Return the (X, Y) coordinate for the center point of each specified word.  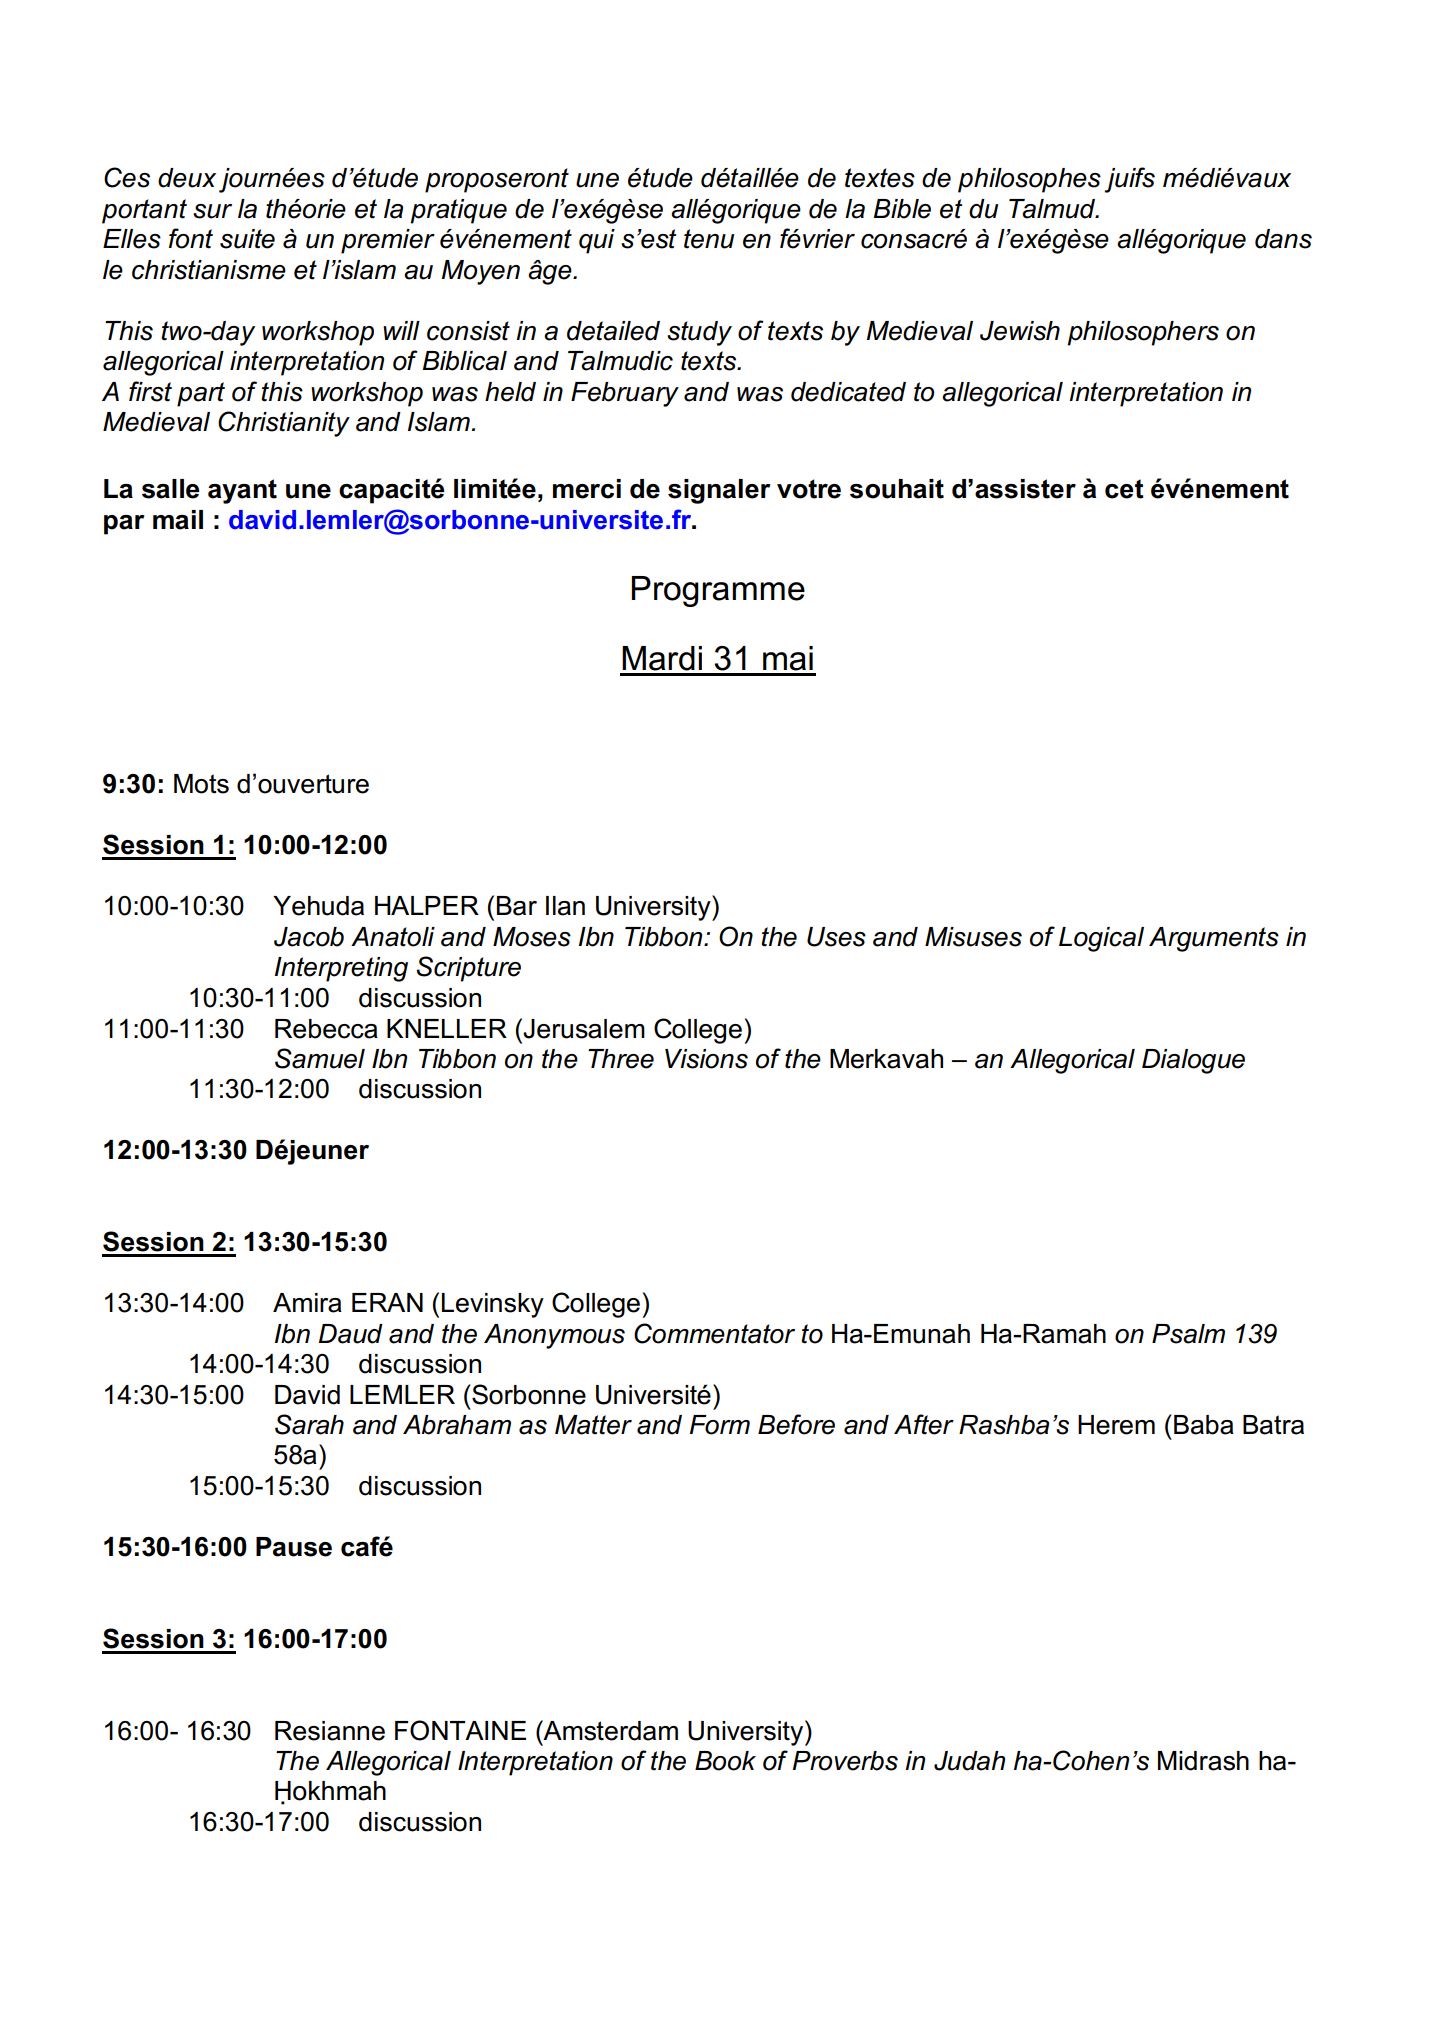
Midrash (1203, 1761)
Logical (1101, 939)
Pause (294, 1547)
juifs (1129, 180)
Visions (706, 1059)
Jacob (309, 937)
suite (247, 239)
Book (725, 1761)
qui (597, 241)
